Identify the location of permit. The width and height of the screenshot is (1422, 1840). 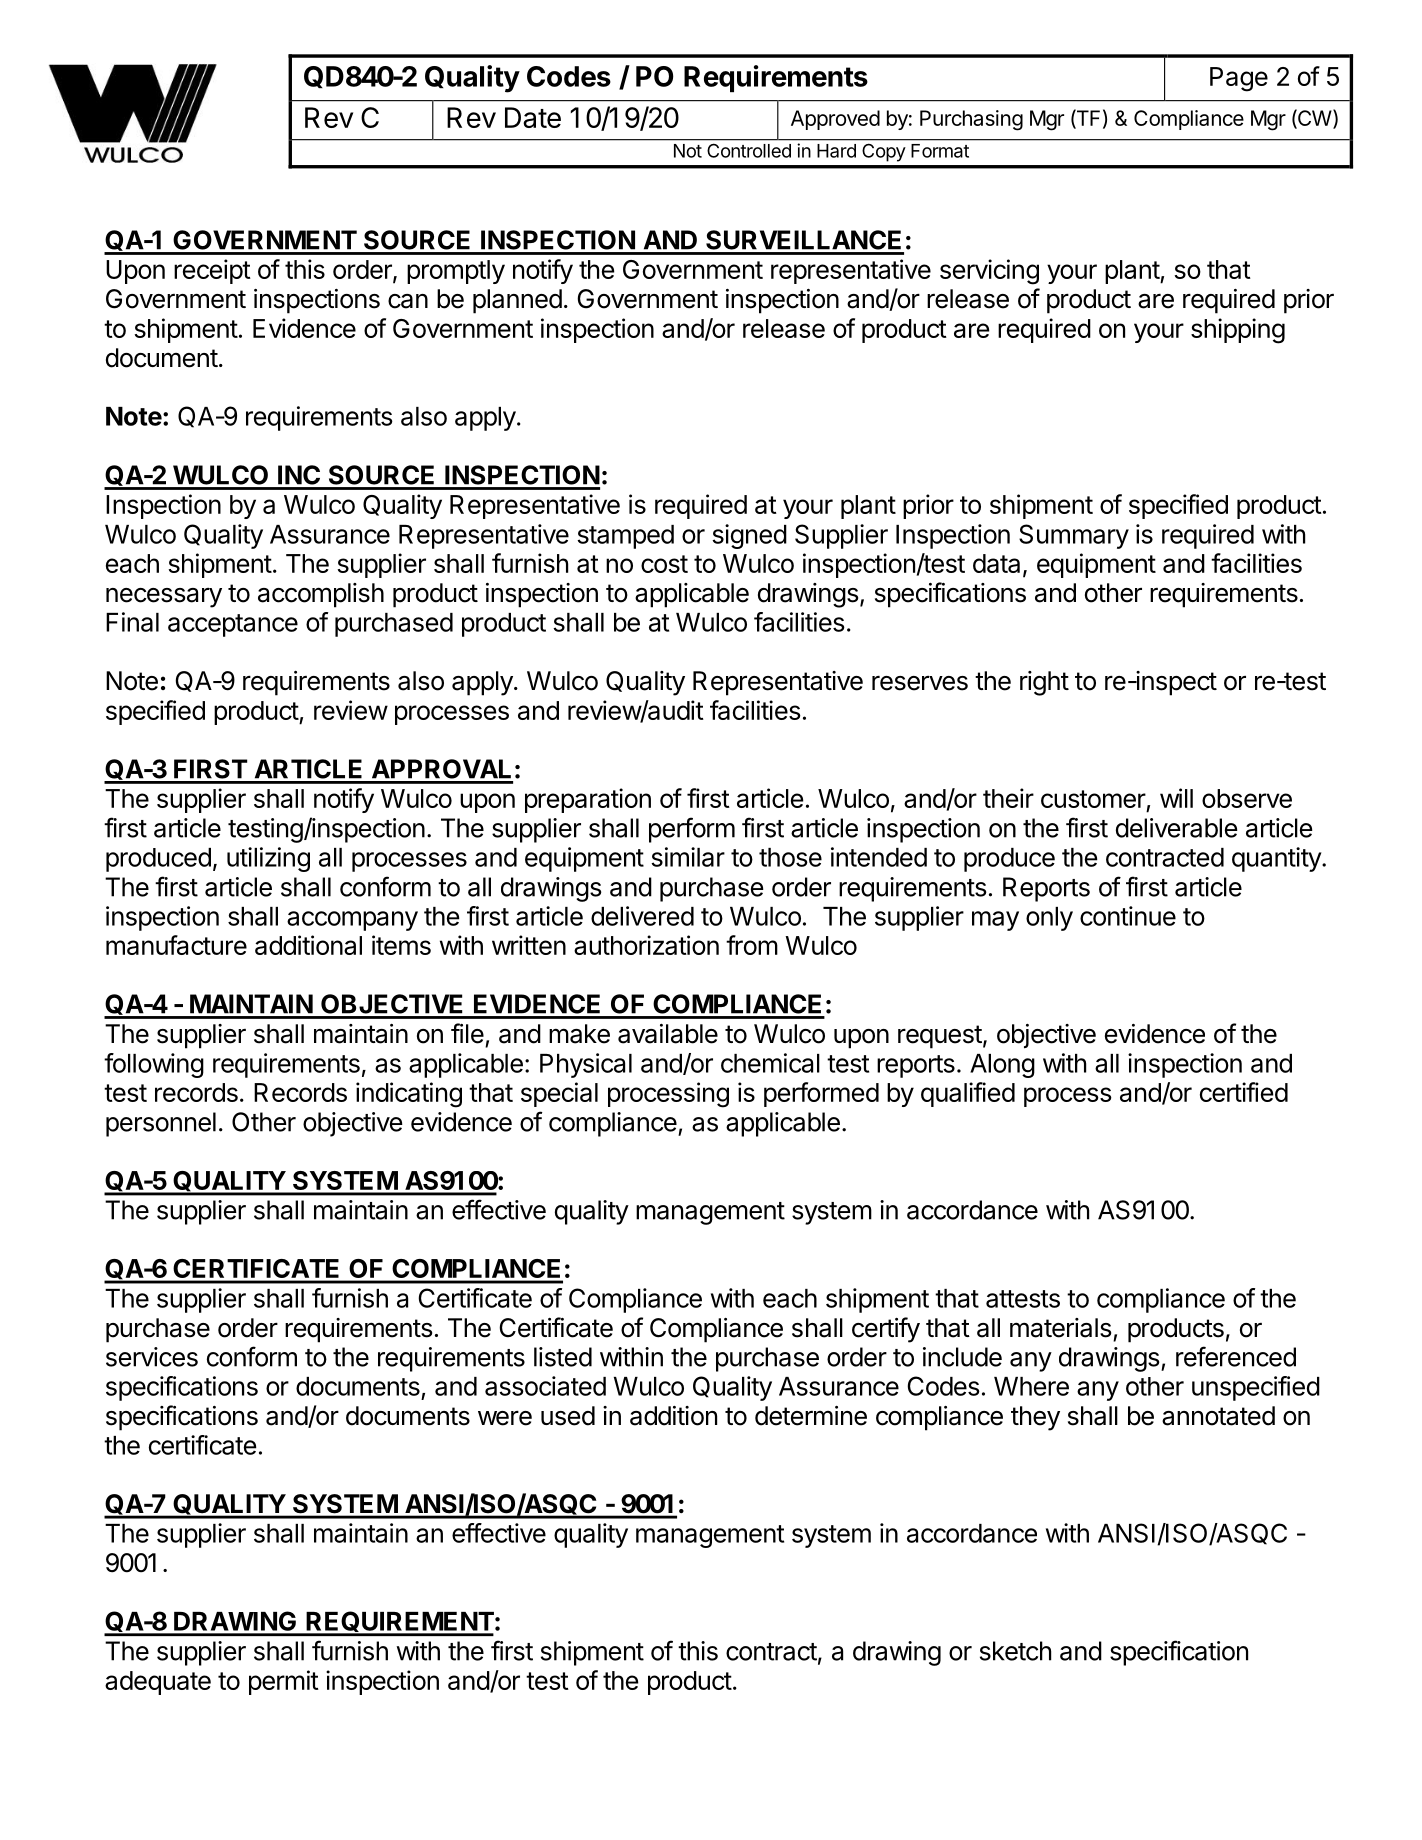
(284, 1682).
